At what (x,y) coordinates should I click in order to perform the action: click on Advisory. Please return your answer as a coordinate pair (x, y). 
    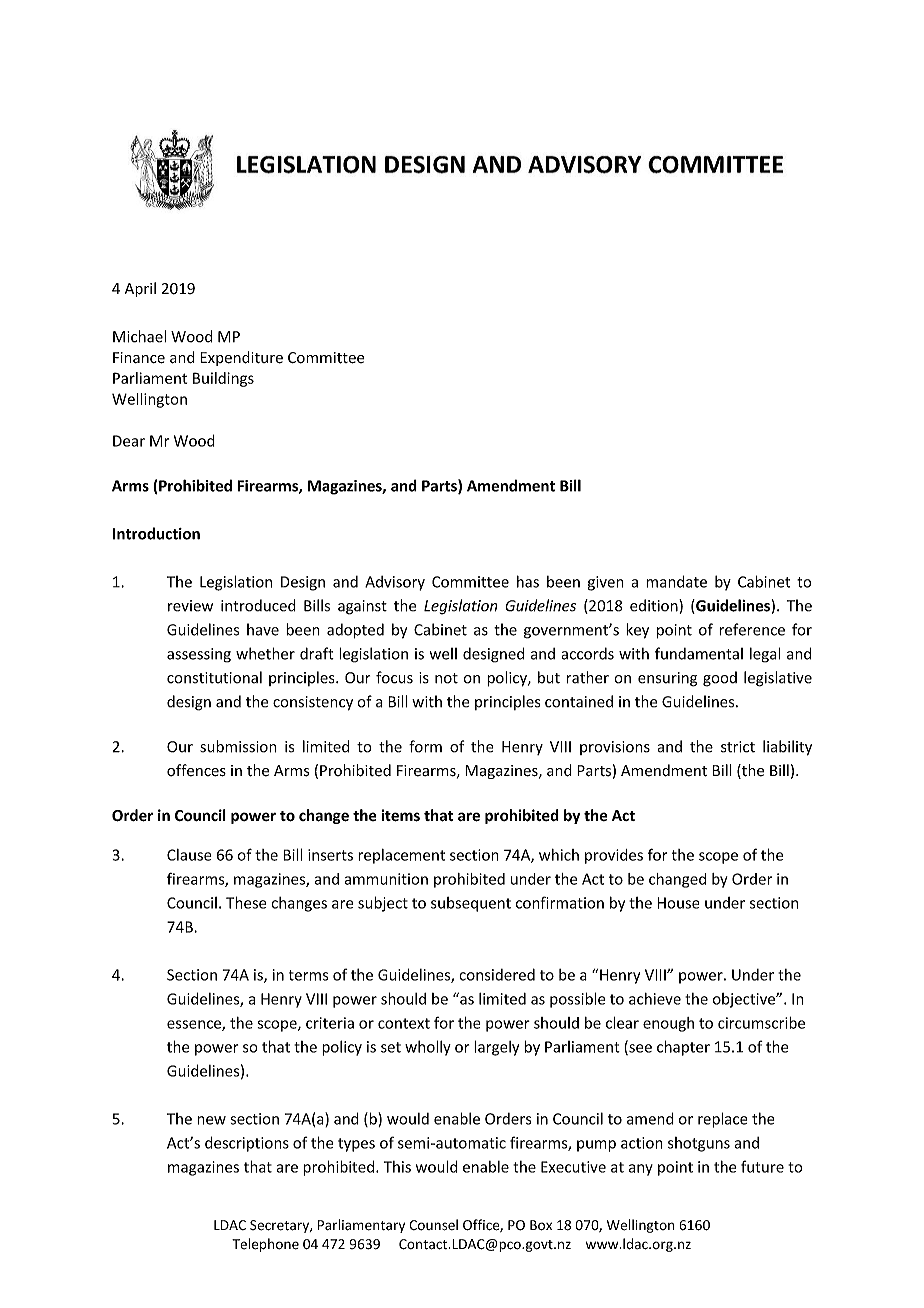
    Looking at the image, I should click on (395, 583).
